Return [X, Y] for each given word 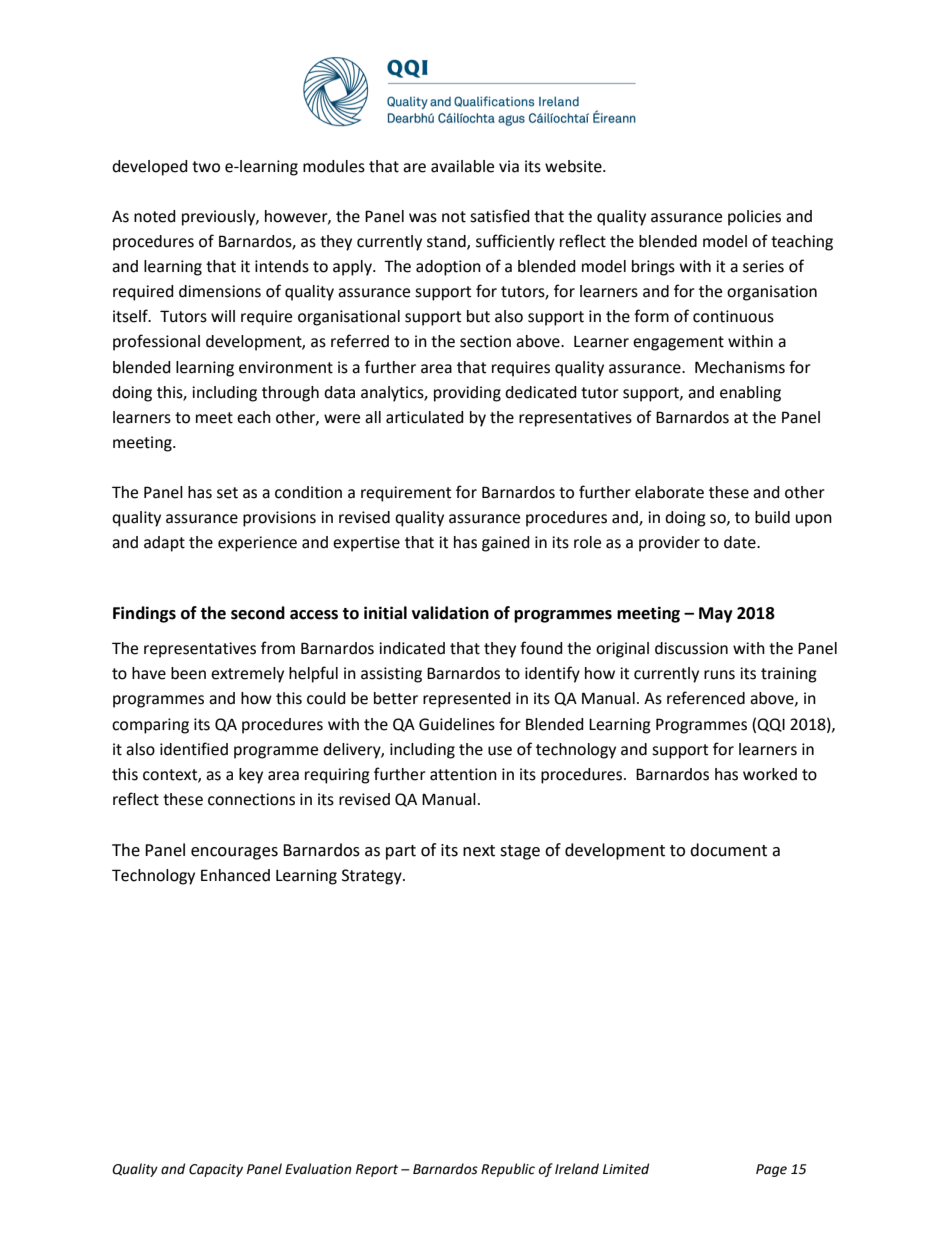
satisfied [500, 216]
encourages [234, 853]
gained [506, 544]
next [479, 851]
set [227, 493]
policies [754, 218]
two [206, 167]
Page [771, 1170]
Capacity [216, 1170]
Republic [508, 1170]
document [728, 850]
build [772, 517]
